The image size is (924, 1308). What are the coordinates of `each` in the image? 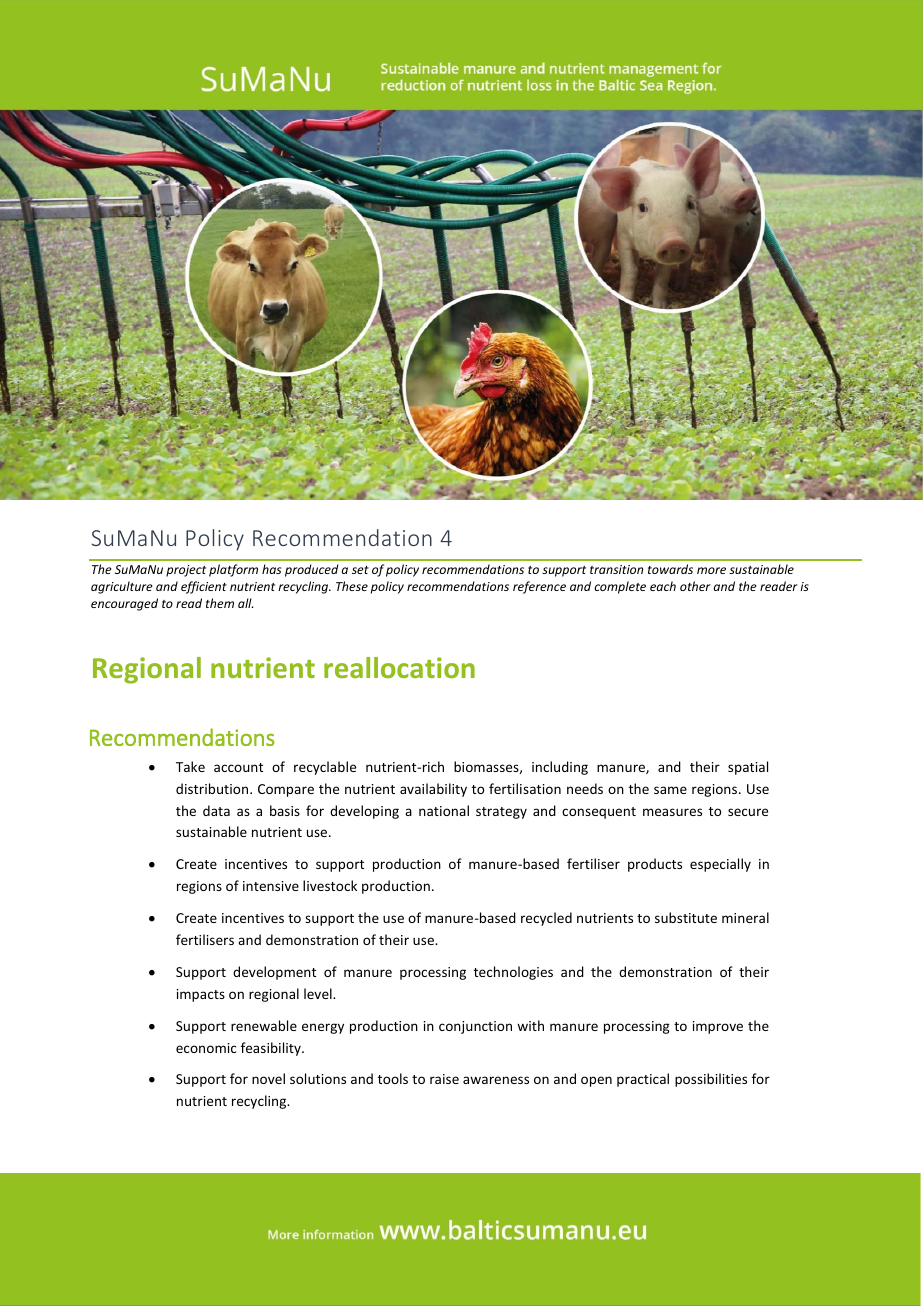 It's located at (663, 586).
